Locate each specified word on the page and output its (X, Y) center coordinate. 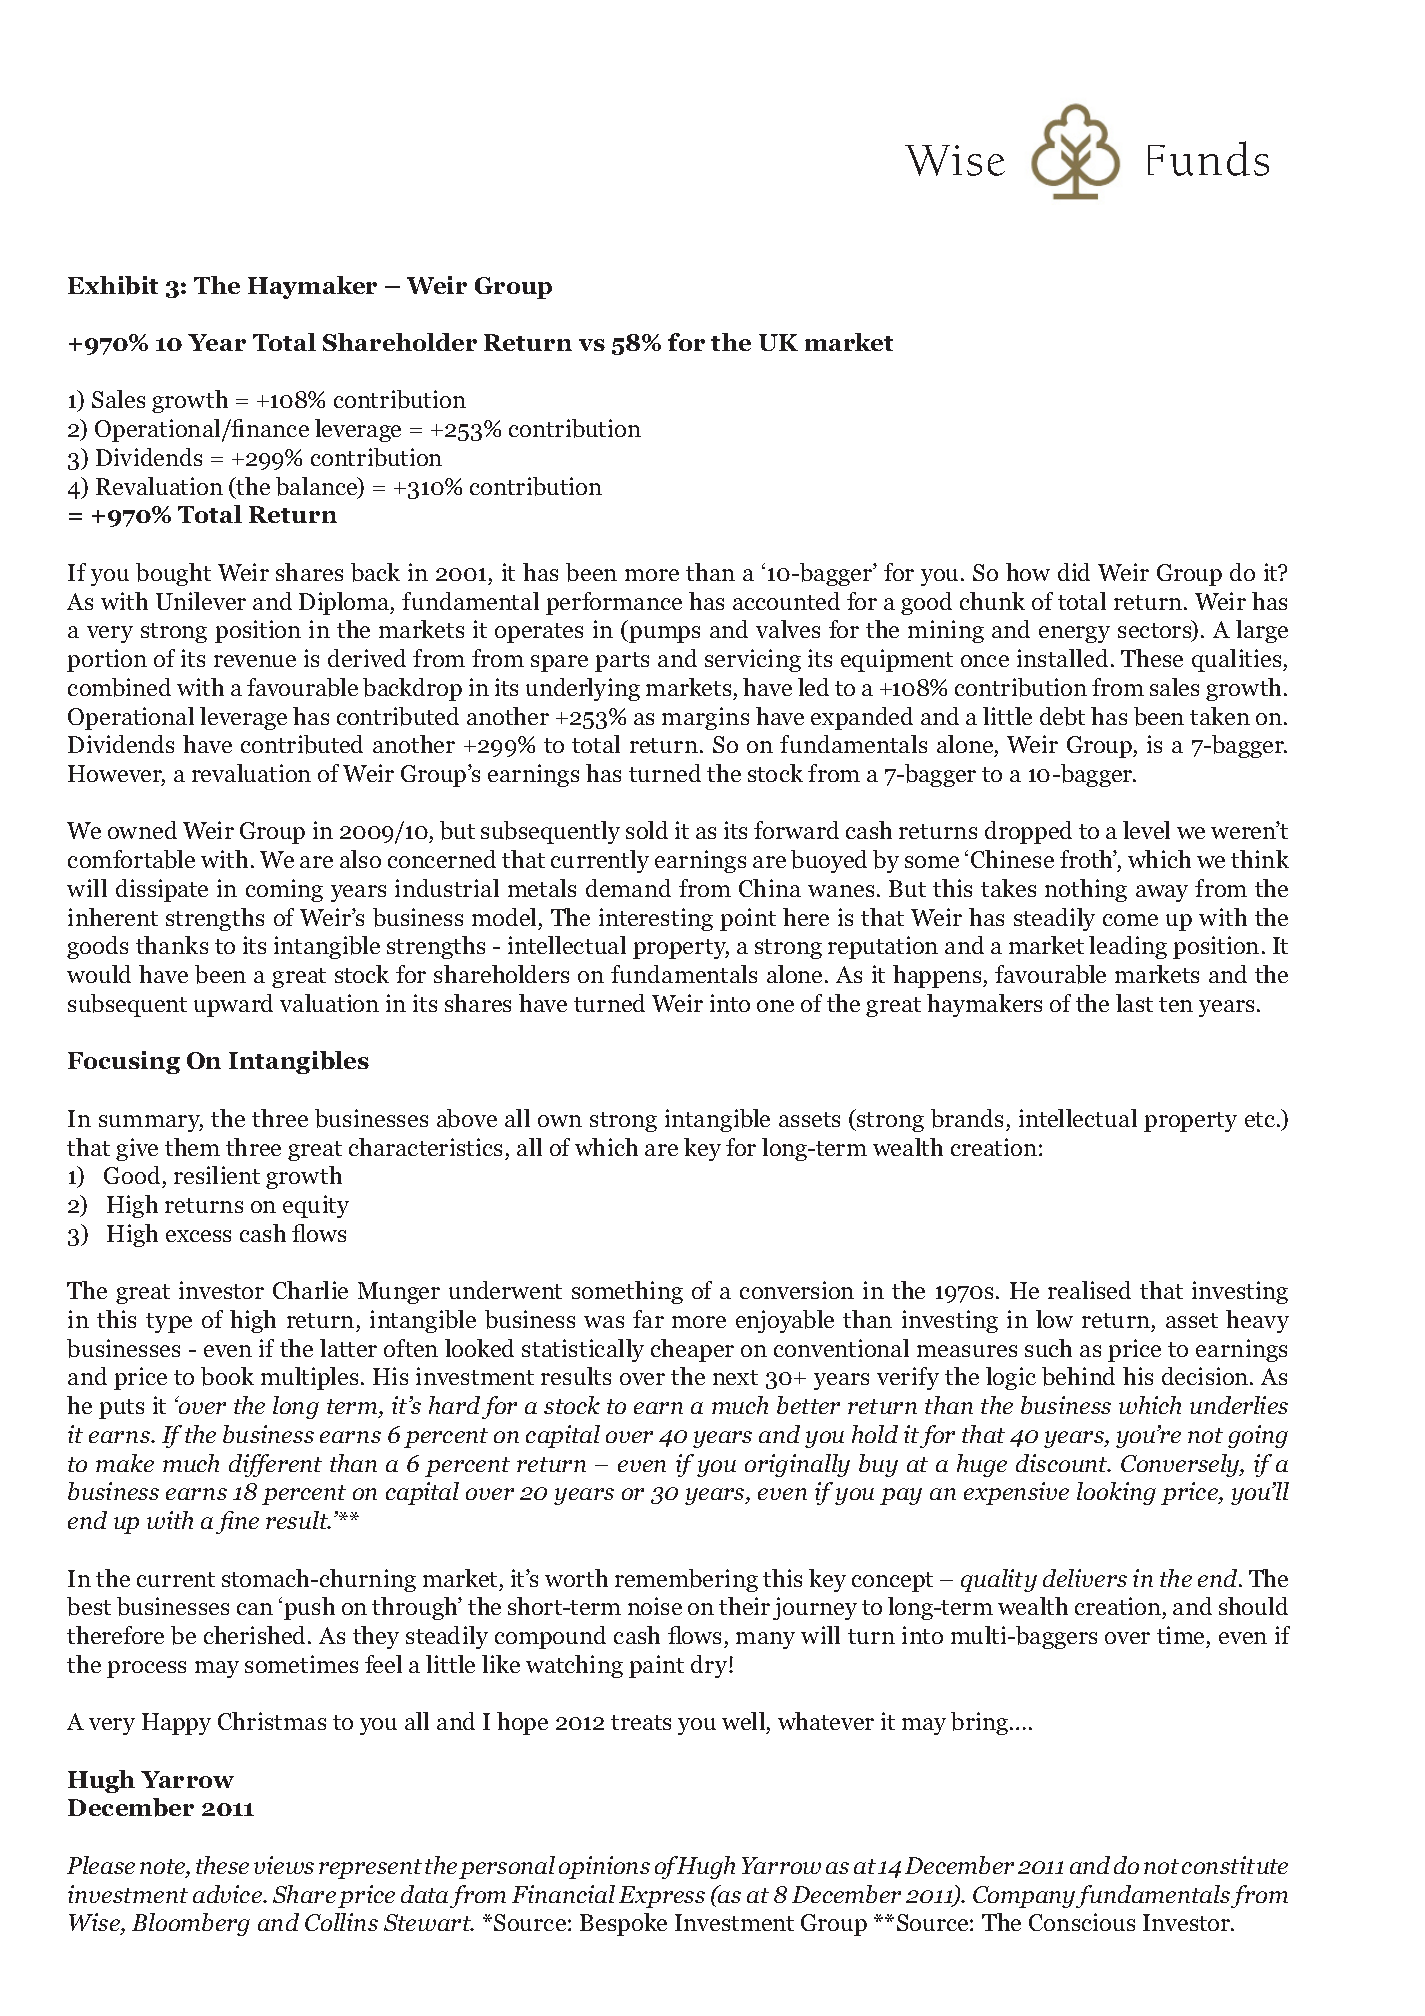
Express (662, 1897)
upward (233, 1005)
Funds (1208, 158)
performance (614, 603)
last (1134, 1003)
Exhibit (113, 285)
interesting (656, 919)
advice (228, 1894)
